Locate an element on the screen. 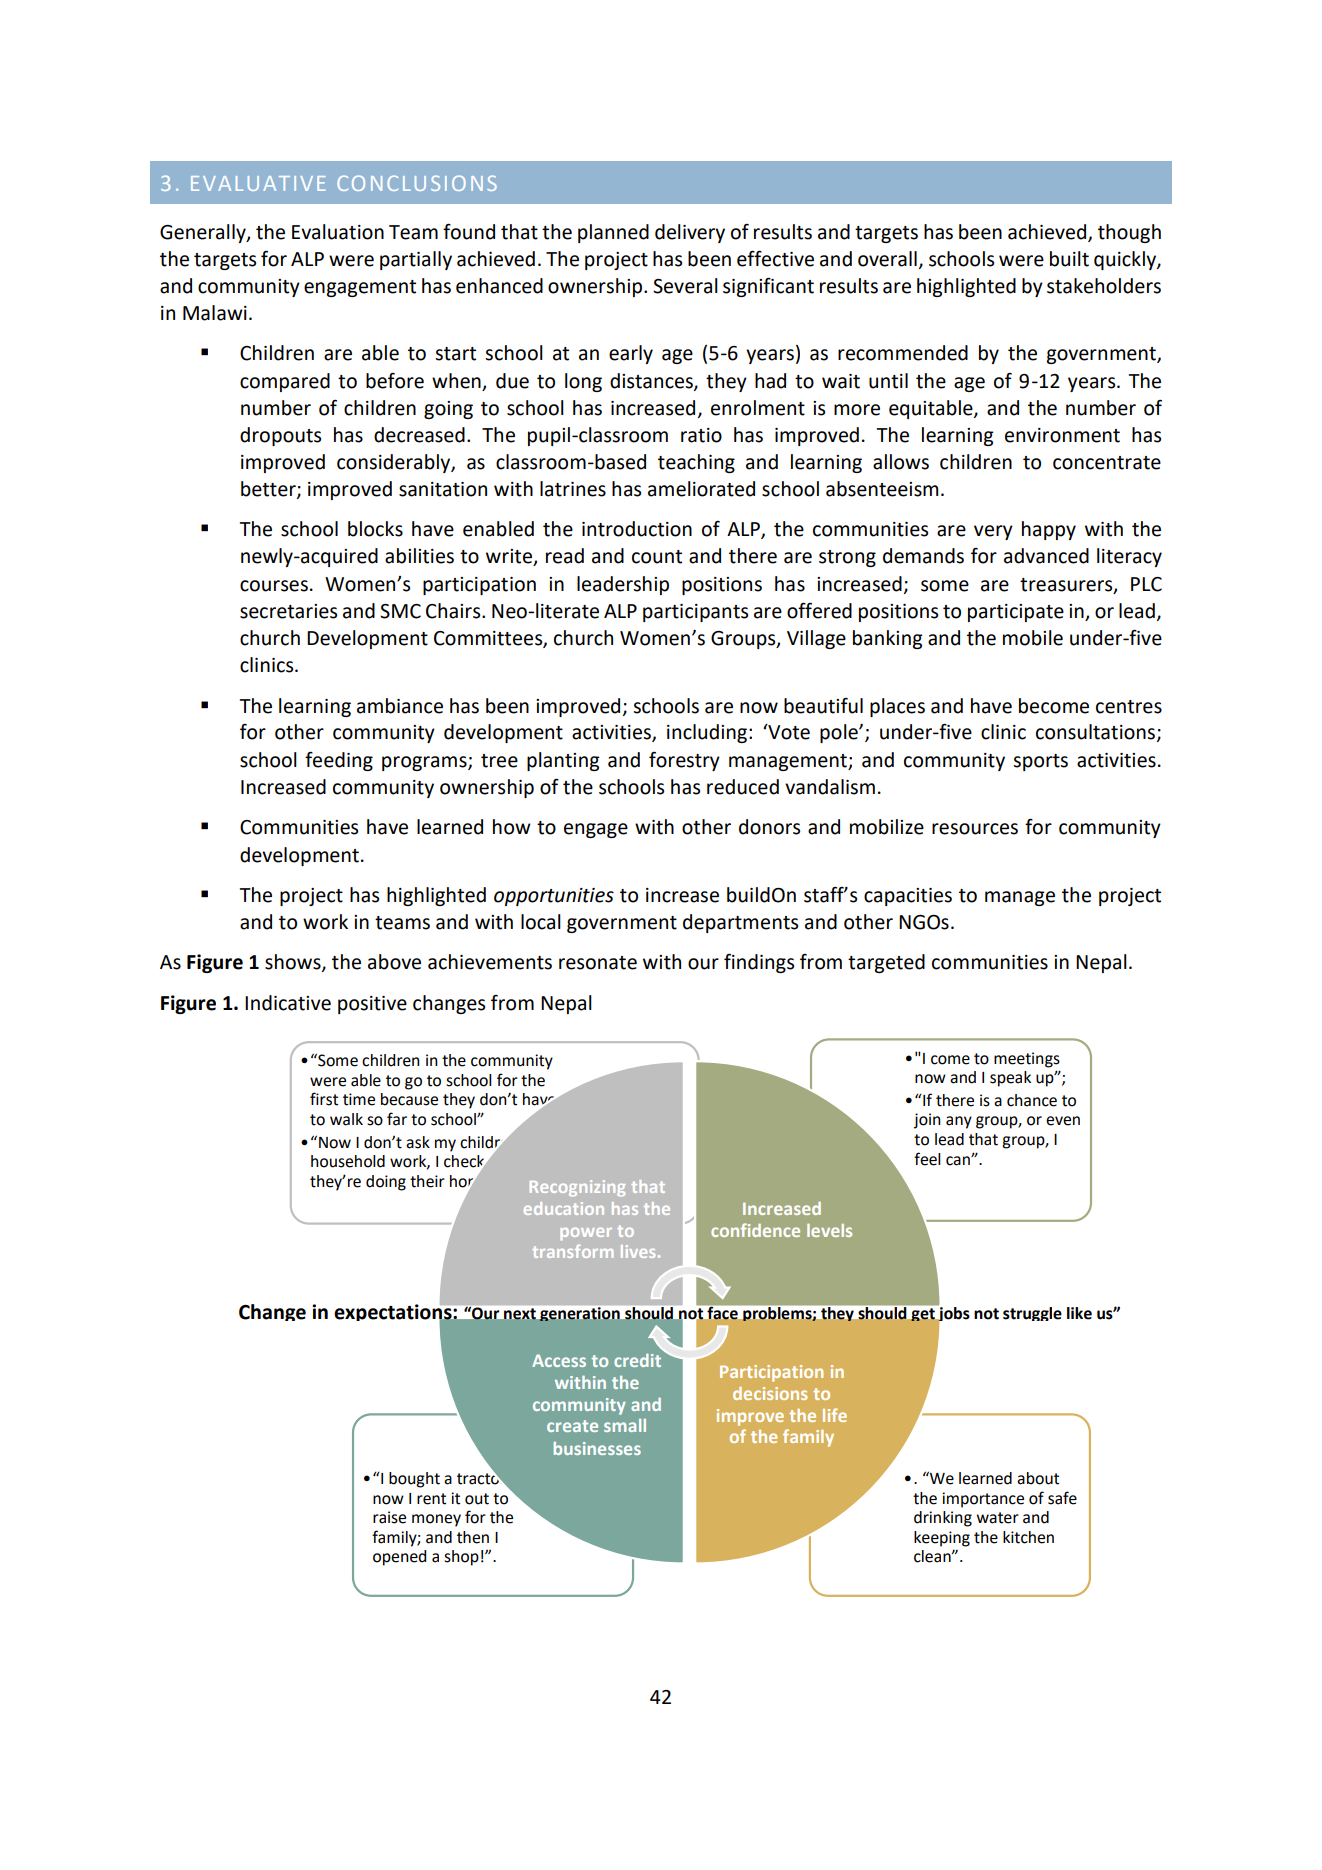 This screenshot has width=1322, height=1870. Evaluation is located at coordinates (338, 232).
